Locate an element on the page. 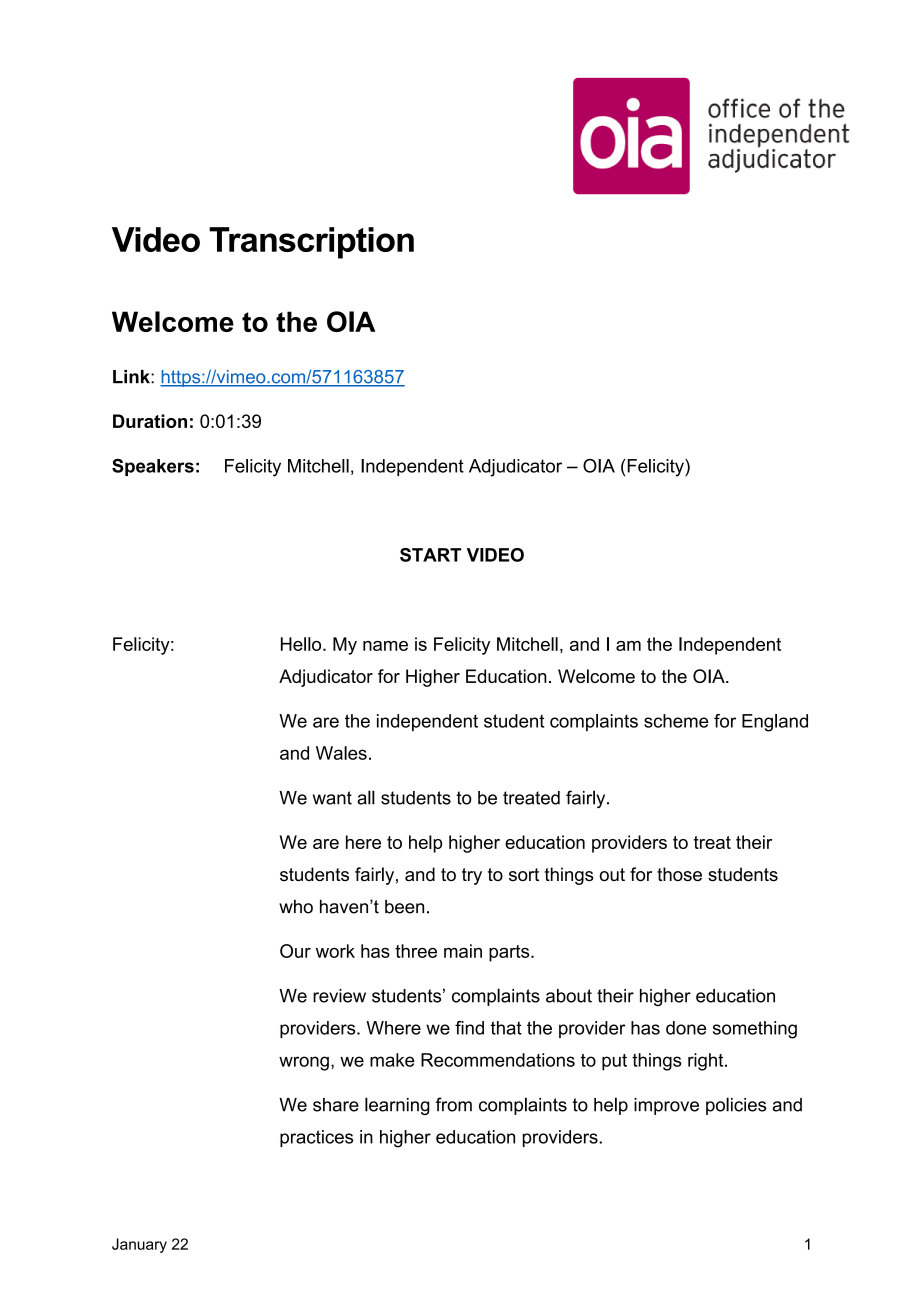 Image resolution: width=924 pixels, height=1308 pixels. January is located at coordinates (139, 1245).
